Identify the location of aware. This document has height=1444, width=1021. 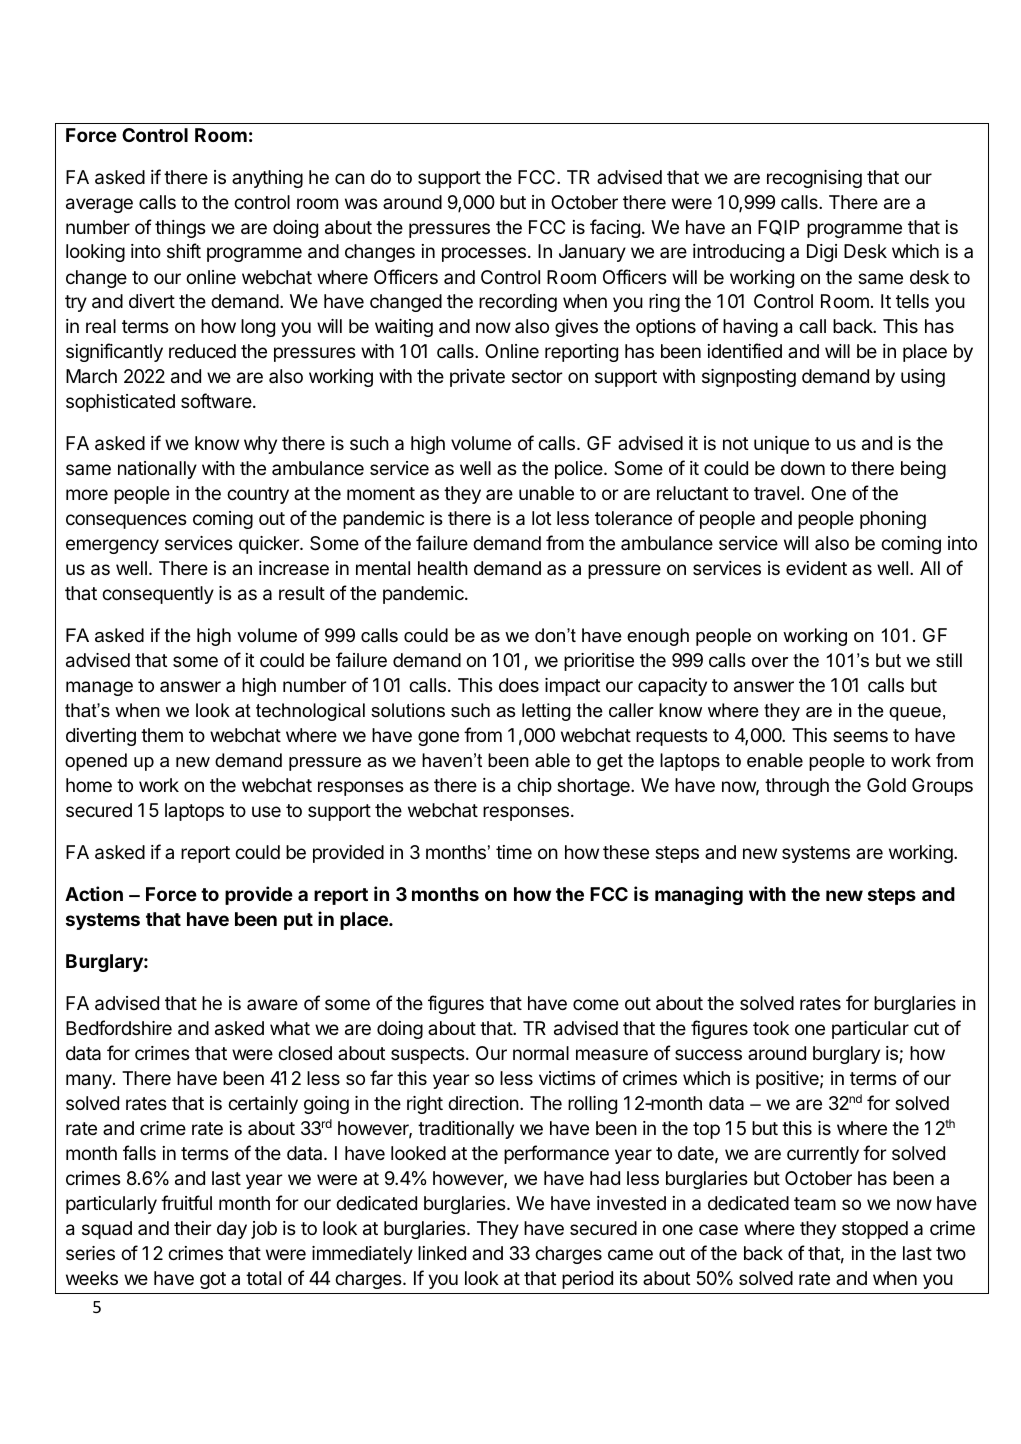
(272, 1004).
